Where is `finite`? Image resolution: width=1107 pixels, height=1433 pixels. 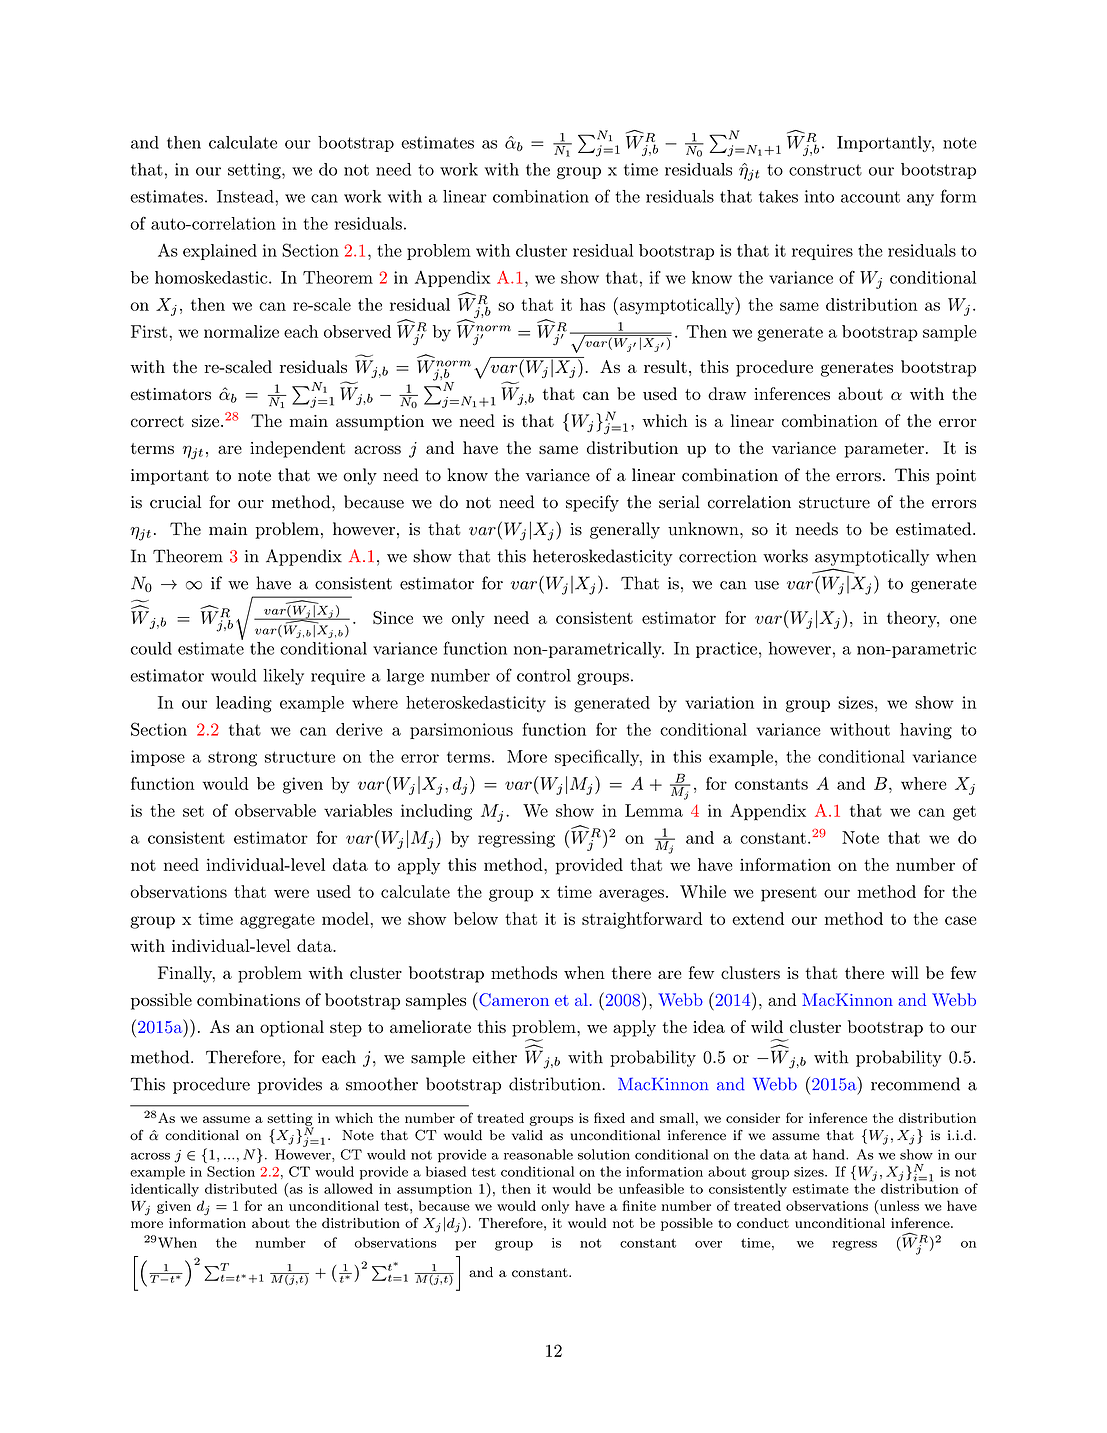
finite is located at coordinates (639, 1205).
